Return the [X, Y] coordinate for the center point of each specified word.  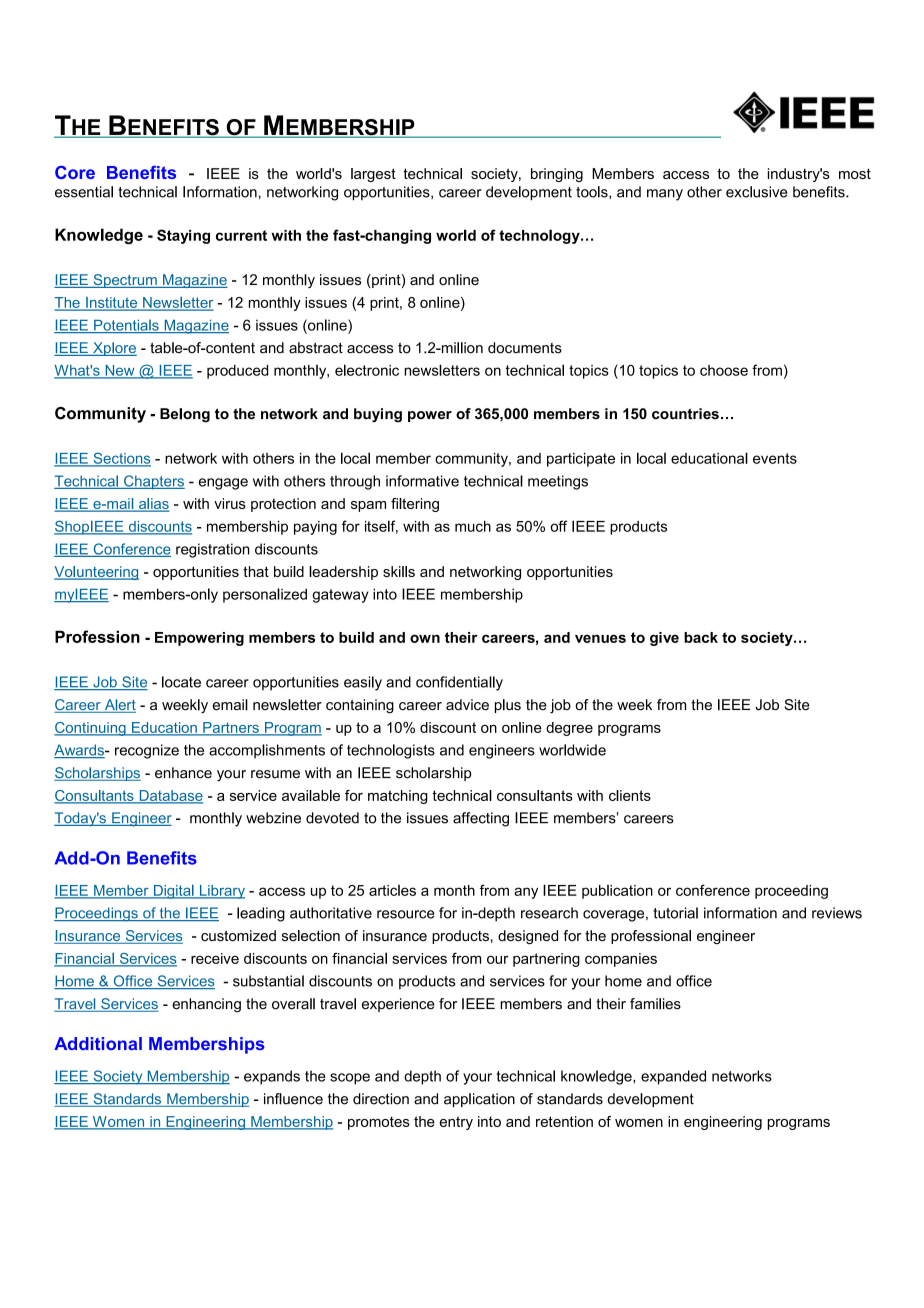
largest [373, 175]
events [775, 458]
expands [272, 1077]
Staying [183, 236]
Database [170, 796]
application [479, 1100]
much [473, 526]
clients [630, 795]
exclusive [756, 192]
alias [153, 505]
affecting [481, 819]
